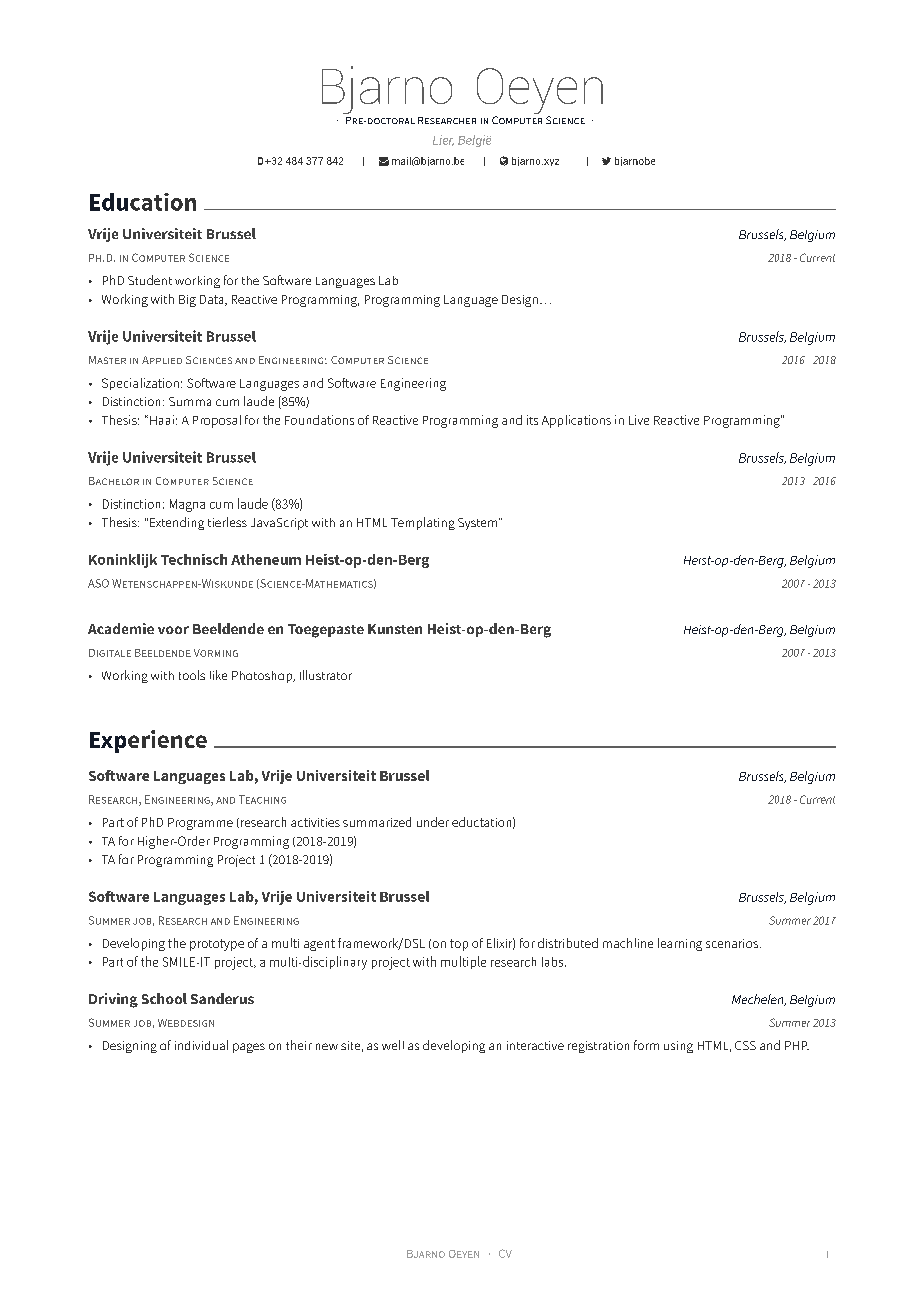 This image has height=1308, width=924. What do you see at coordinates (201, 1045) in the image?
I see `individual` at bounding box center [201, 1045].
